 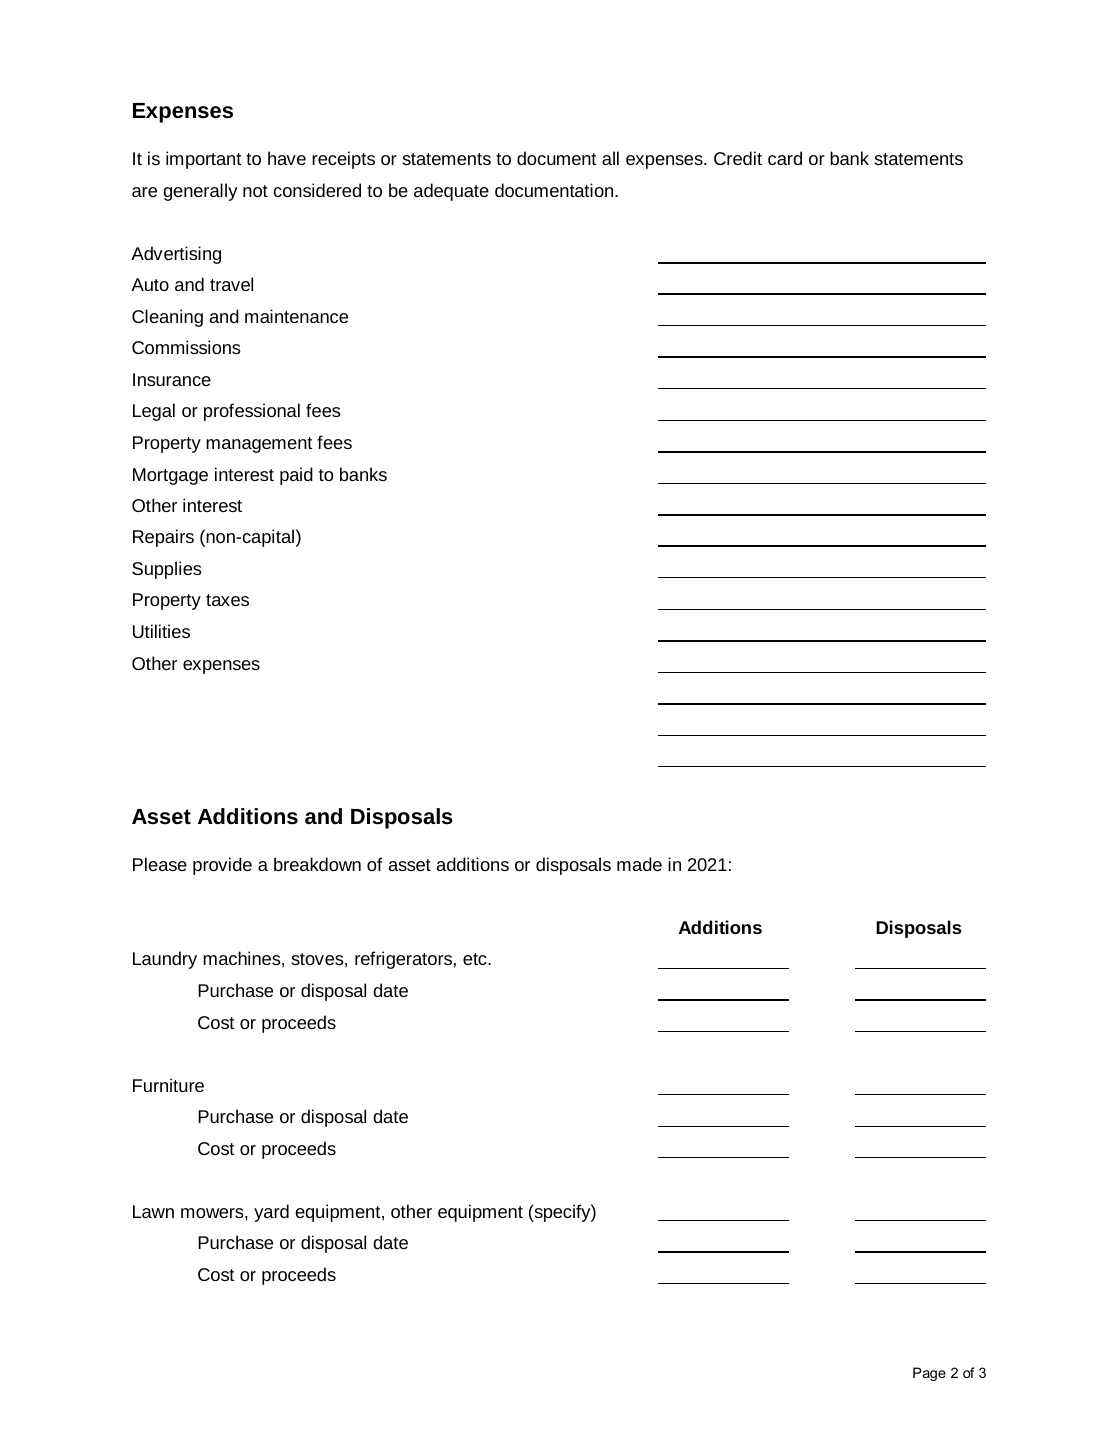 What do you see at coordinates (639, 864) in the document?
I see `made` at bounding box center [639, 864].
